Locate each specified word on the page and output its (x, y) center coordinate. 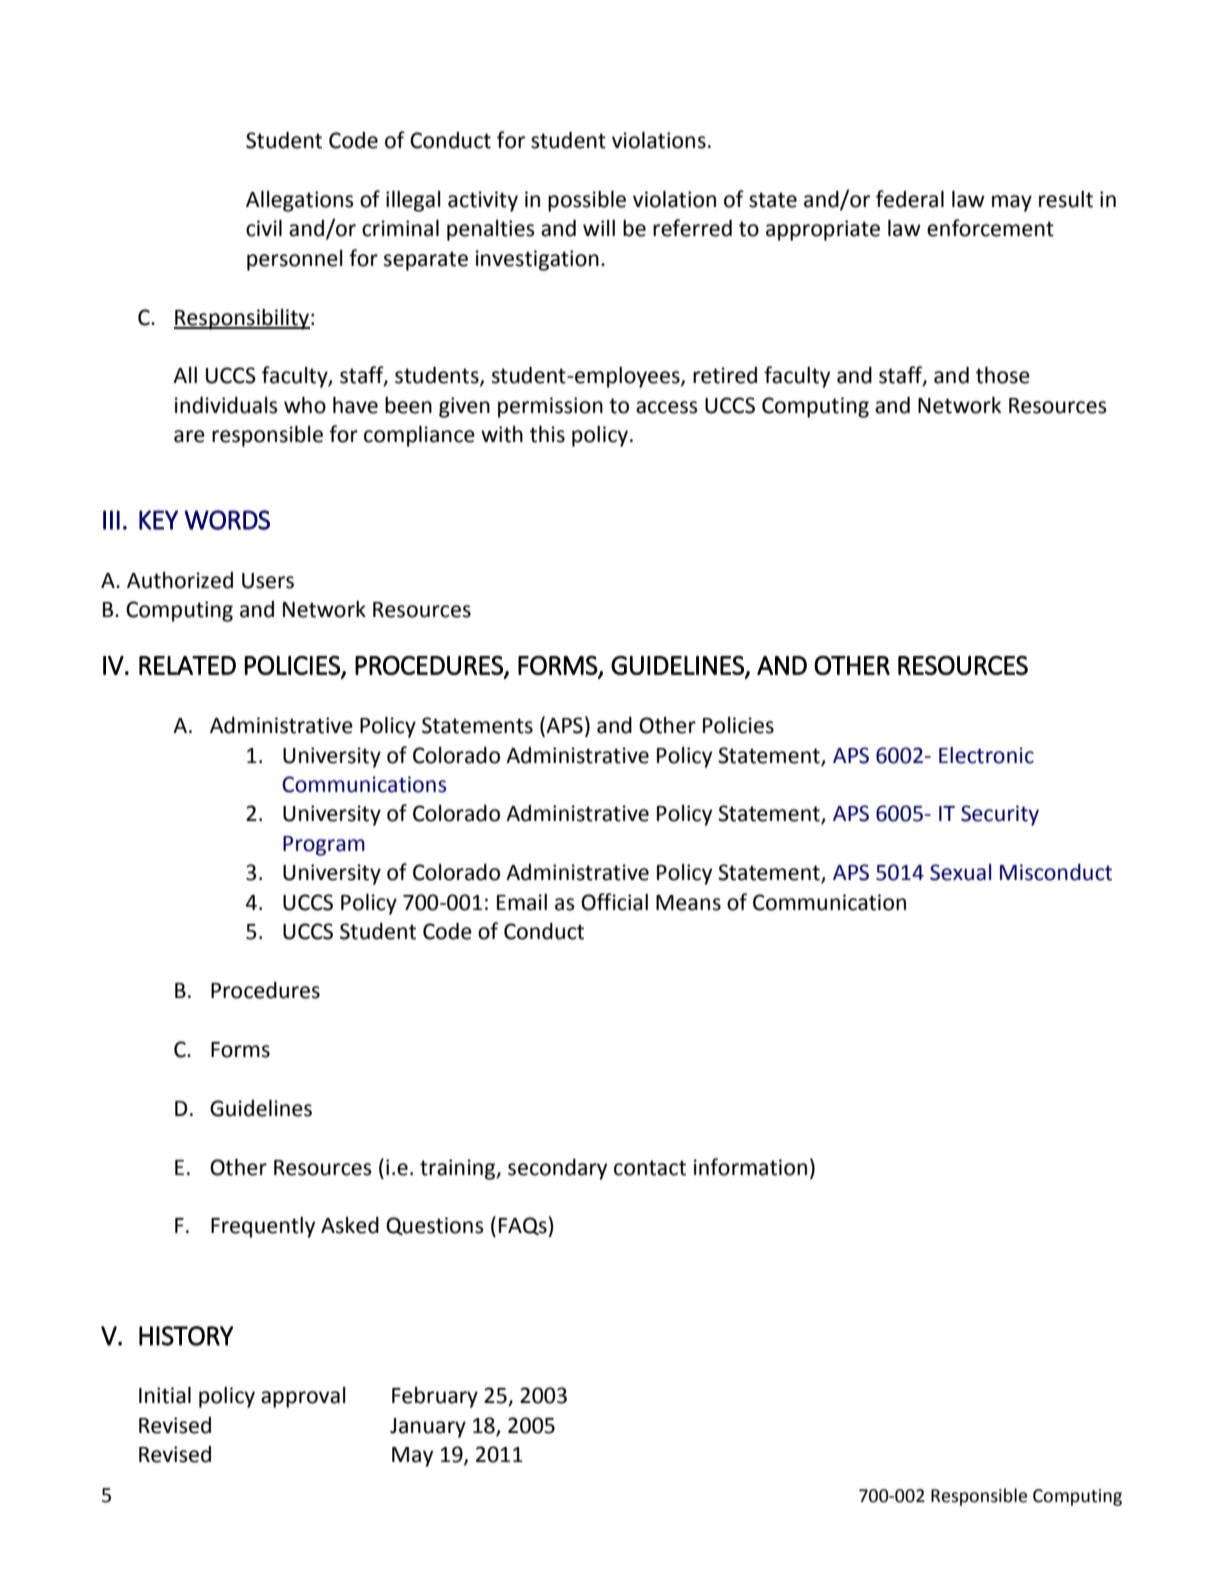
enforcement (990, 228)
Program (324, 846)
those (1003, 375)
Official (614, 902)
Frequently (263, 1227)
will (599, 228)
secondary (557, 1169)
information (750, 1167)
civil (264, 228)
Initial (165, 1395)
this (547, 434)
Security (1000, 815)
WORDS (227, 520)
